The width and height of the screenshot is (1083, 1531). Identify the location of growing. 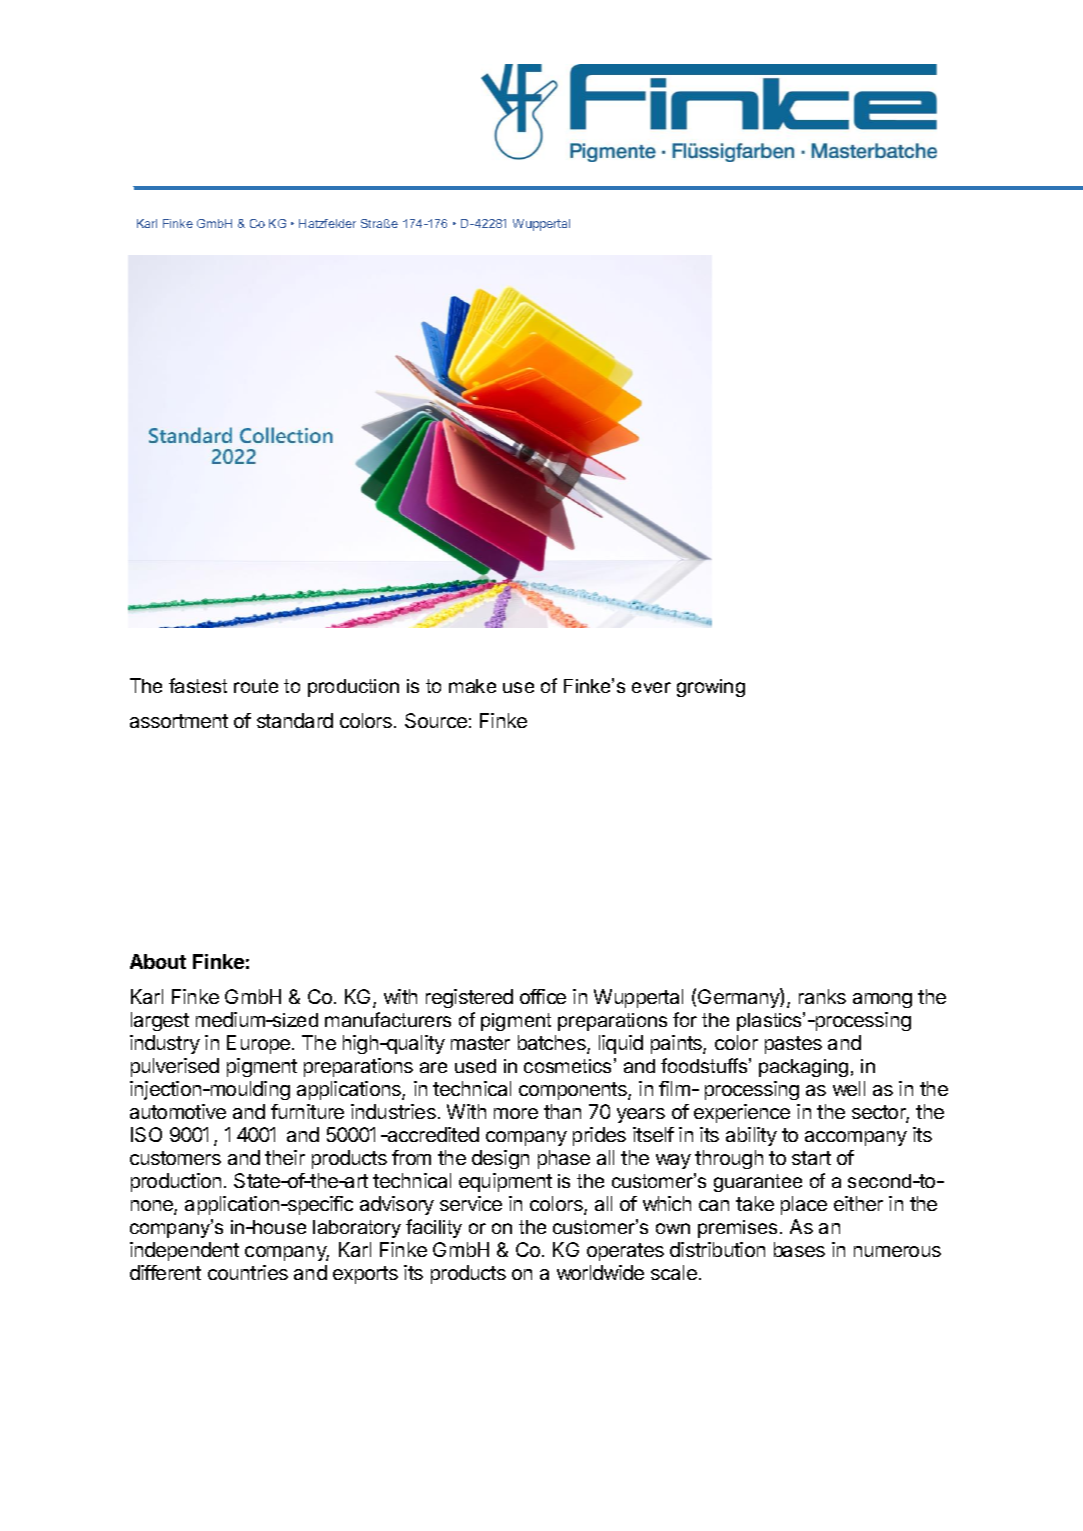
(711, 688).
